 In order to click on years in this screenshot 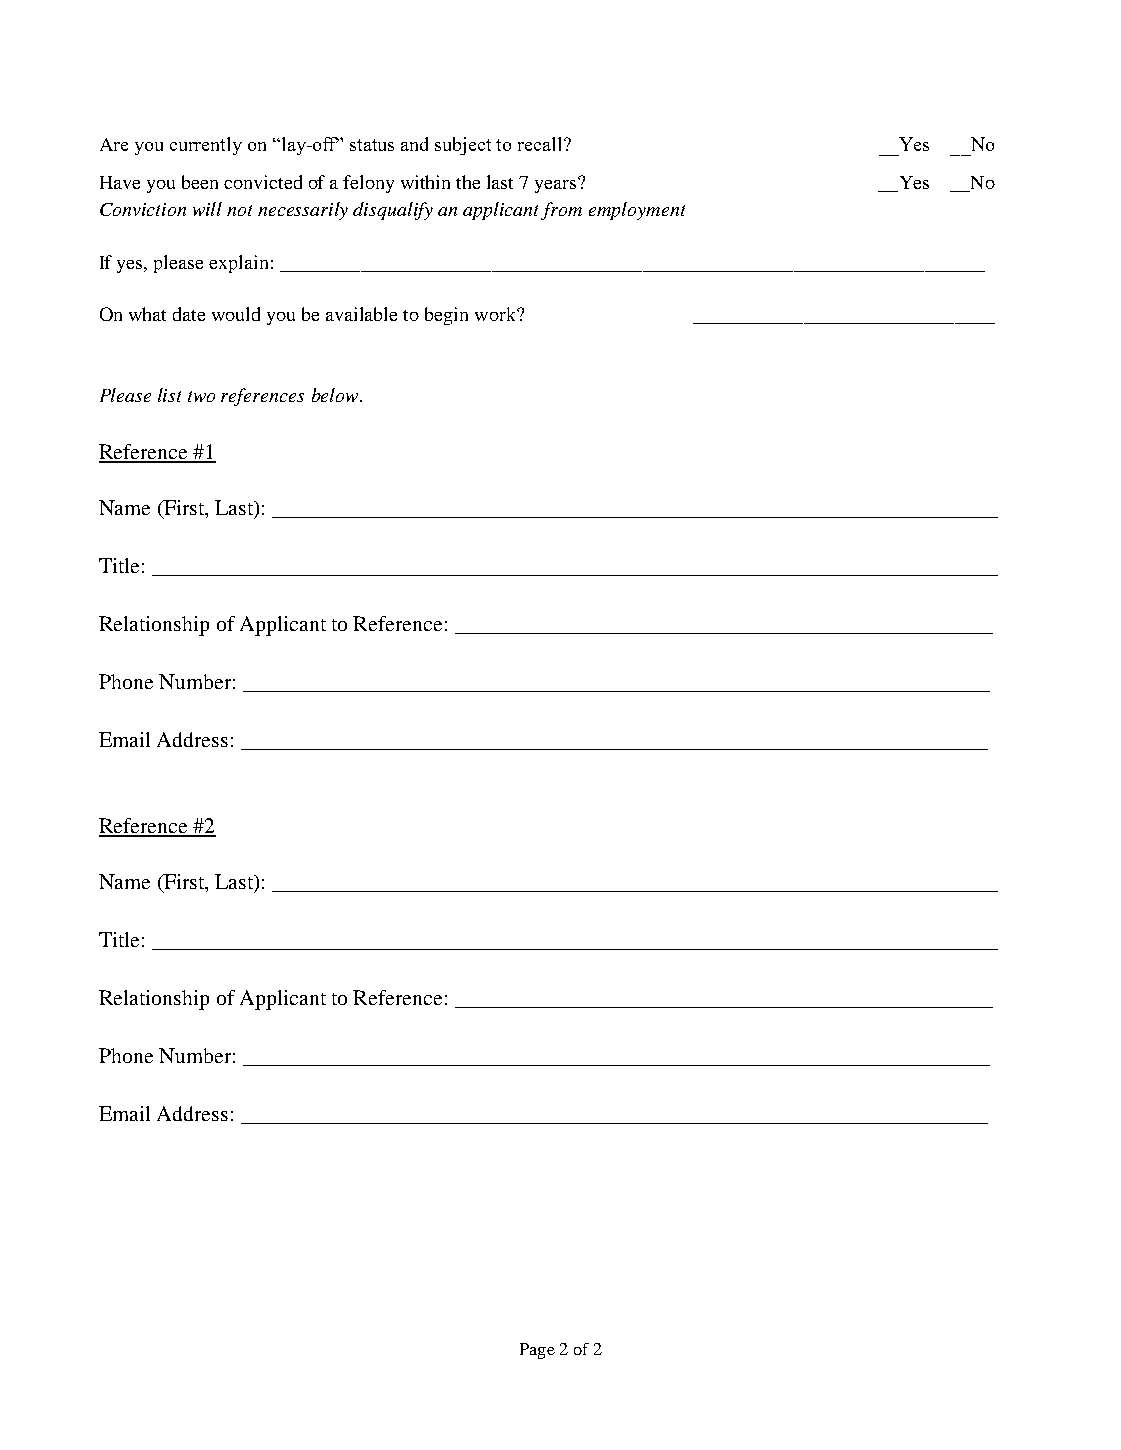, I will do `click(557, 185)`.
